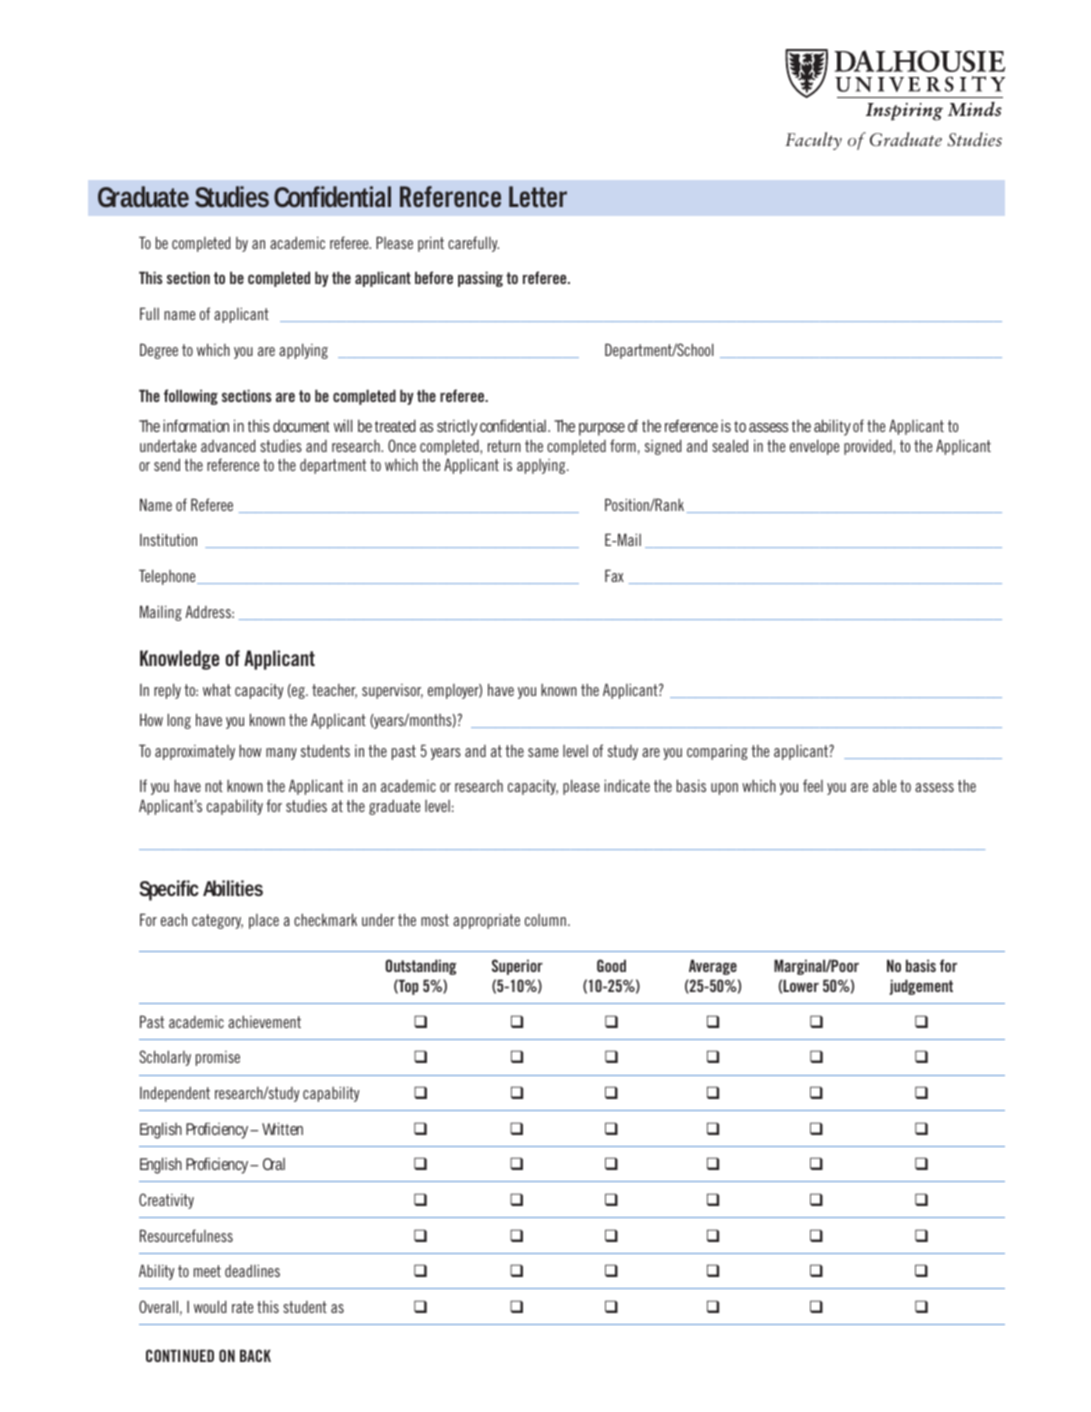  What do you see at coordinates (543, 752) in the screenshot?
I see `same` at bounding box center [543, 752].
